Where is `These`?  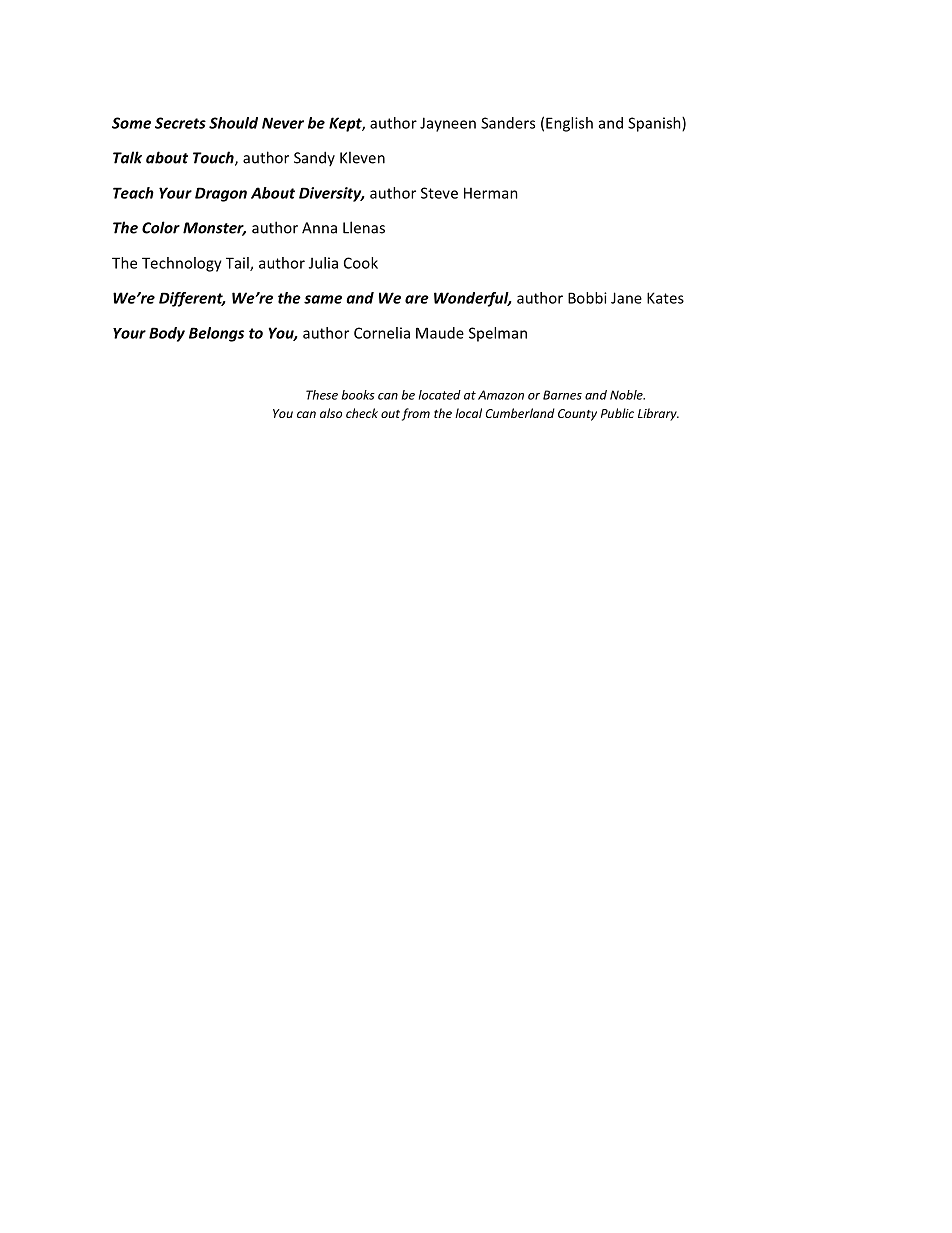
These is located at coordinates (322, 395).
